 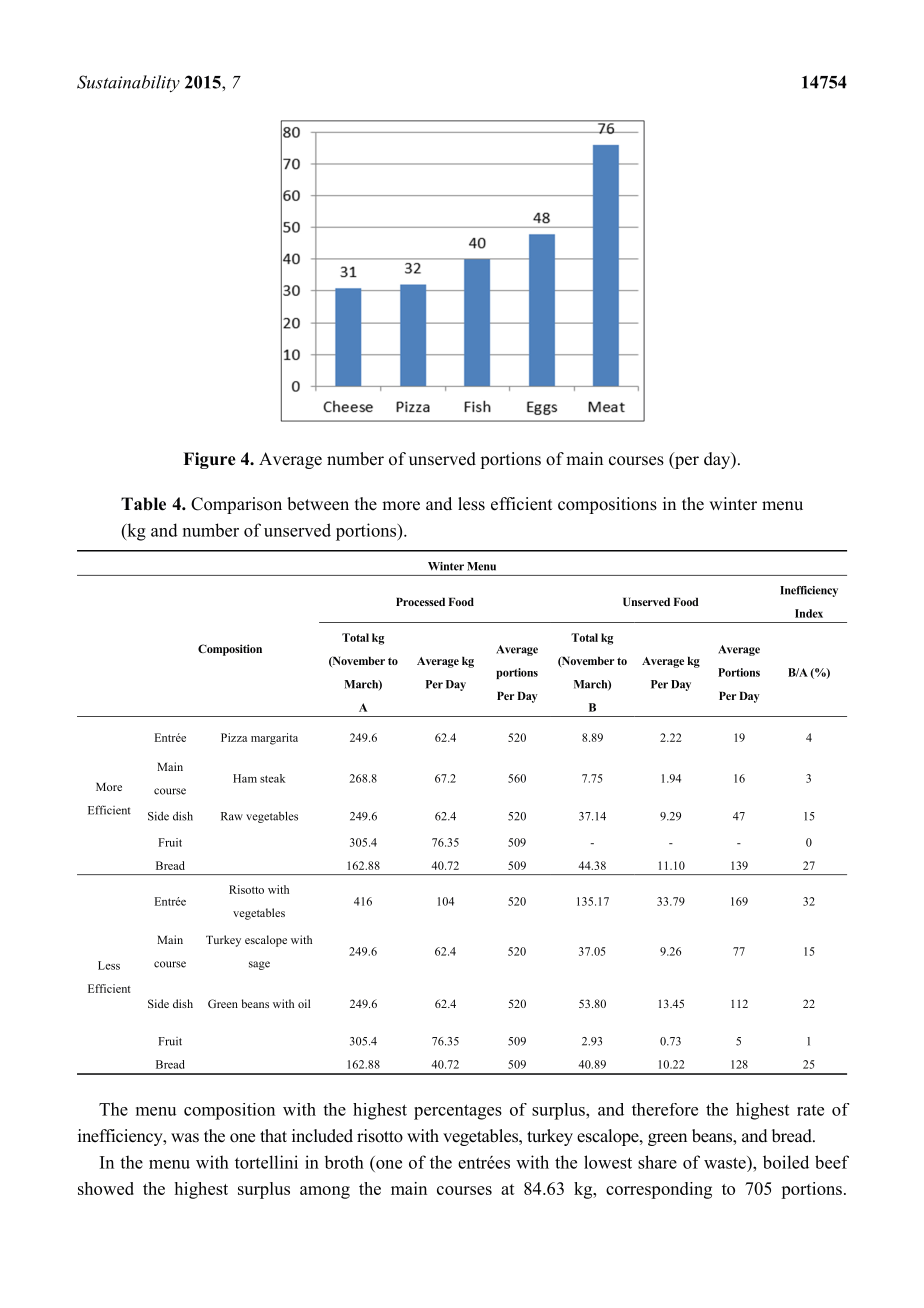 What do you see at coordinates (420, 601) in the image?
I see `Processed` at bounding box center [420, 601].
